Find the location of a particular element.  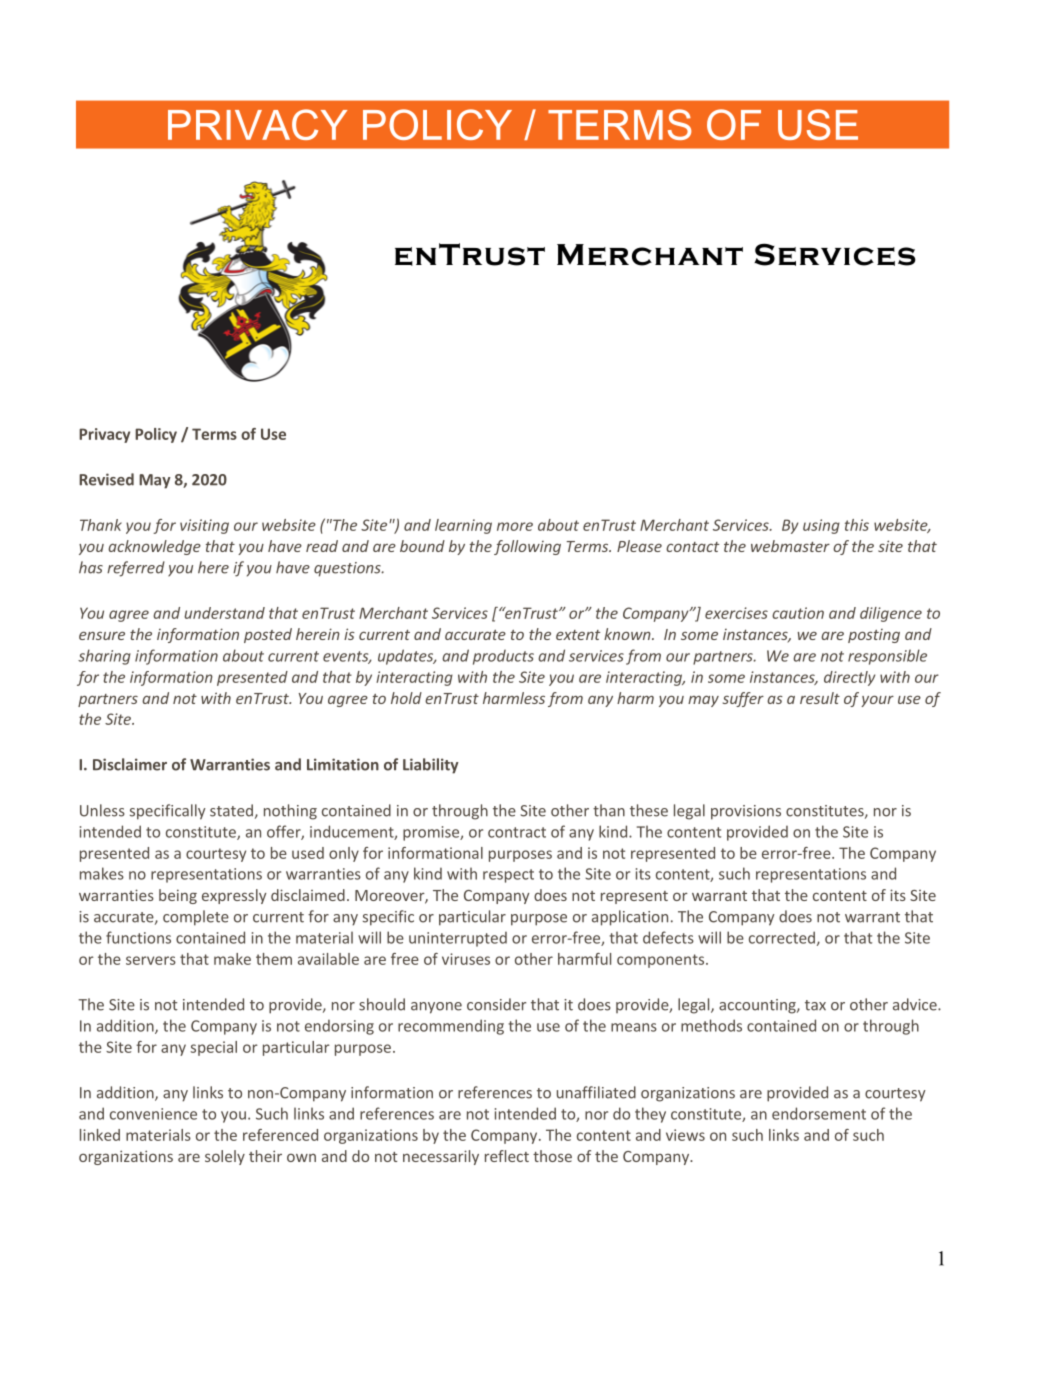

stated is located at coordinates (231, 810).
